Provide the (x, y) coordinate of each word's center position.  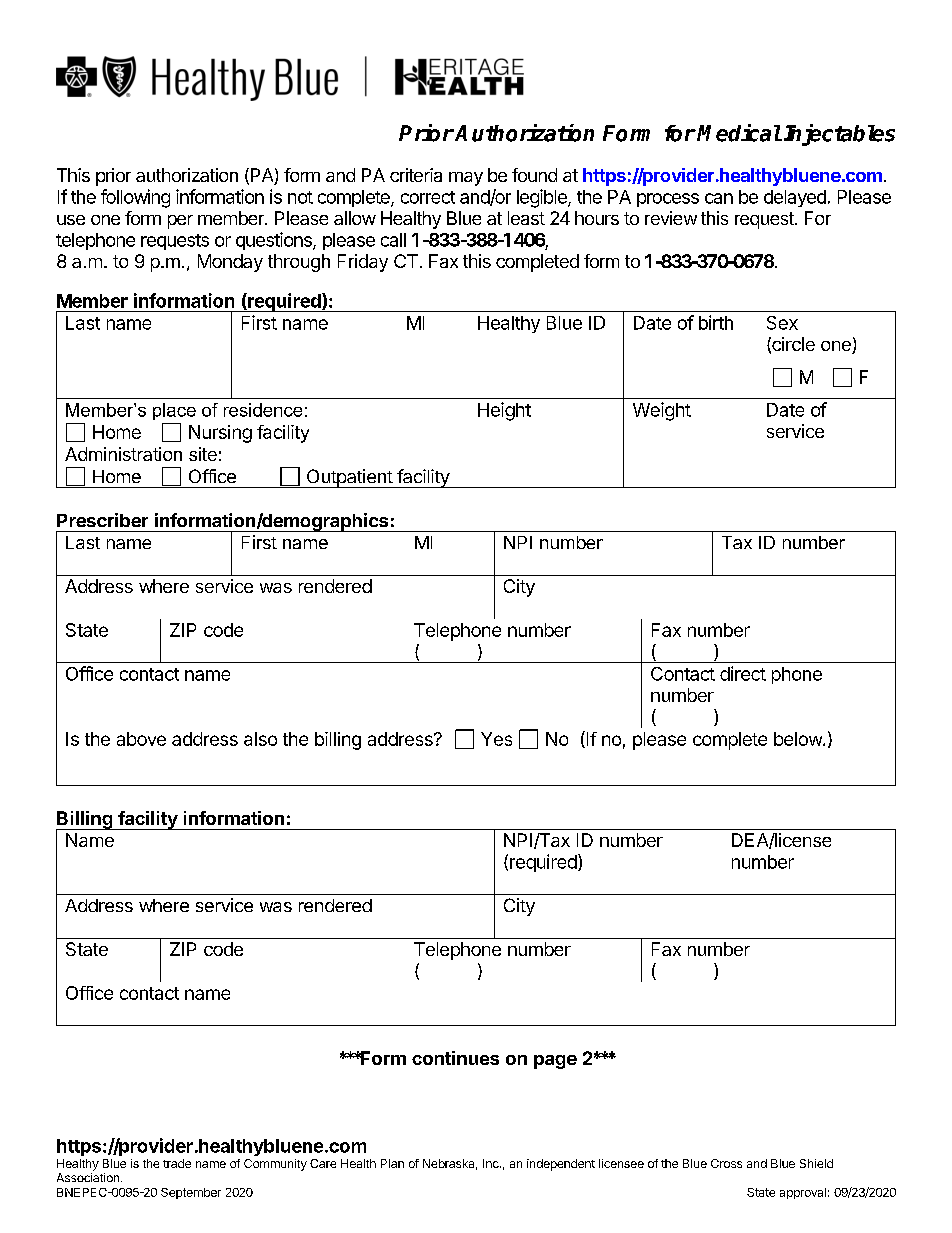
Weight (662, 411)
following (135, 198)
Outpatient (349, 478)
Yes (496, 739)
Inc (492, 1163)
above (141, 739)
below (799, 739)
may (466, 179)
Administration (123, 454)
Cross (726, 1163)
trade (177, 1163)
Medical (739, 133)
